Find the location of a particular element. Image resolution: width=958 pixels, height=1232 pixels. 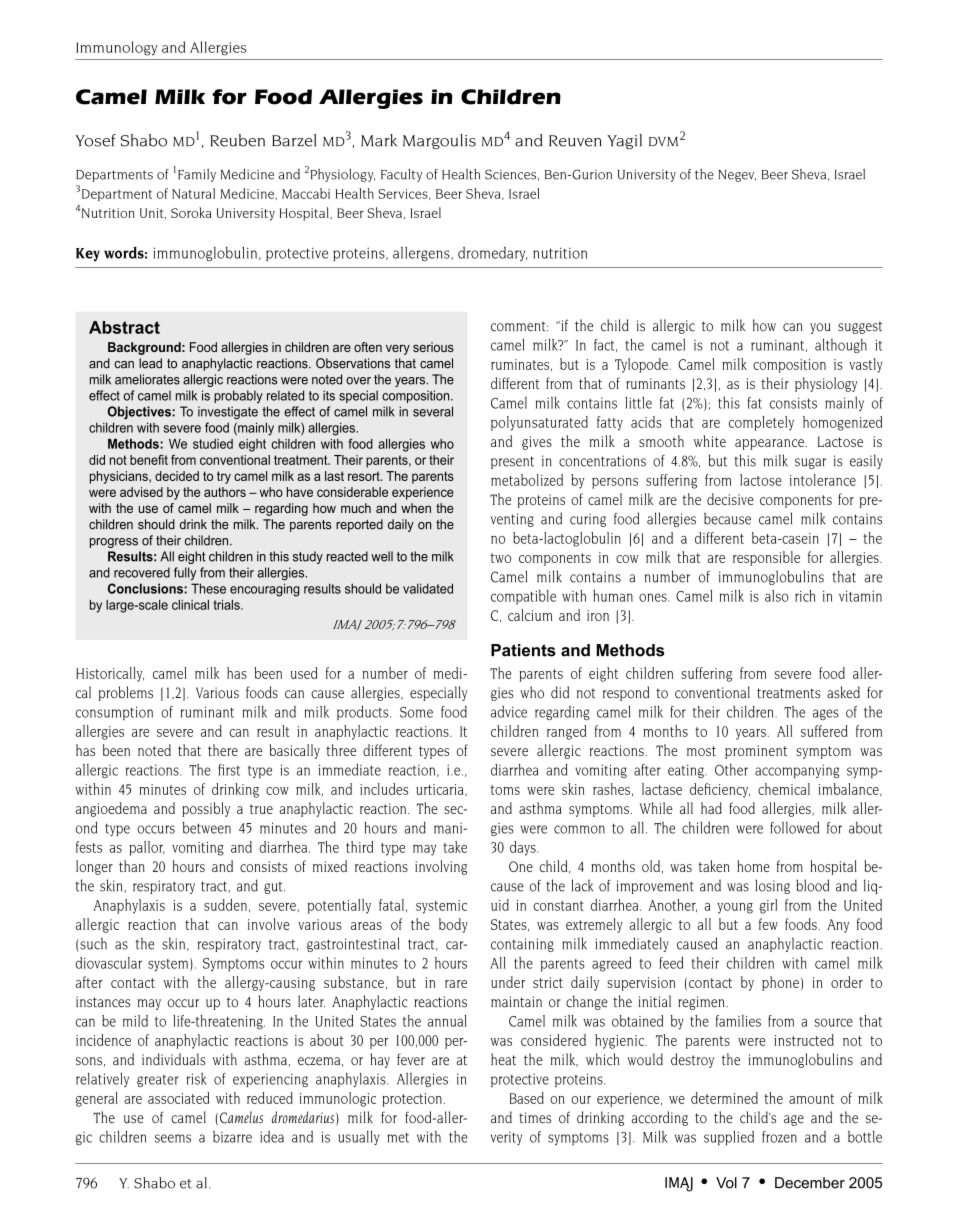

clinical is located at coordinates (190, 605).
